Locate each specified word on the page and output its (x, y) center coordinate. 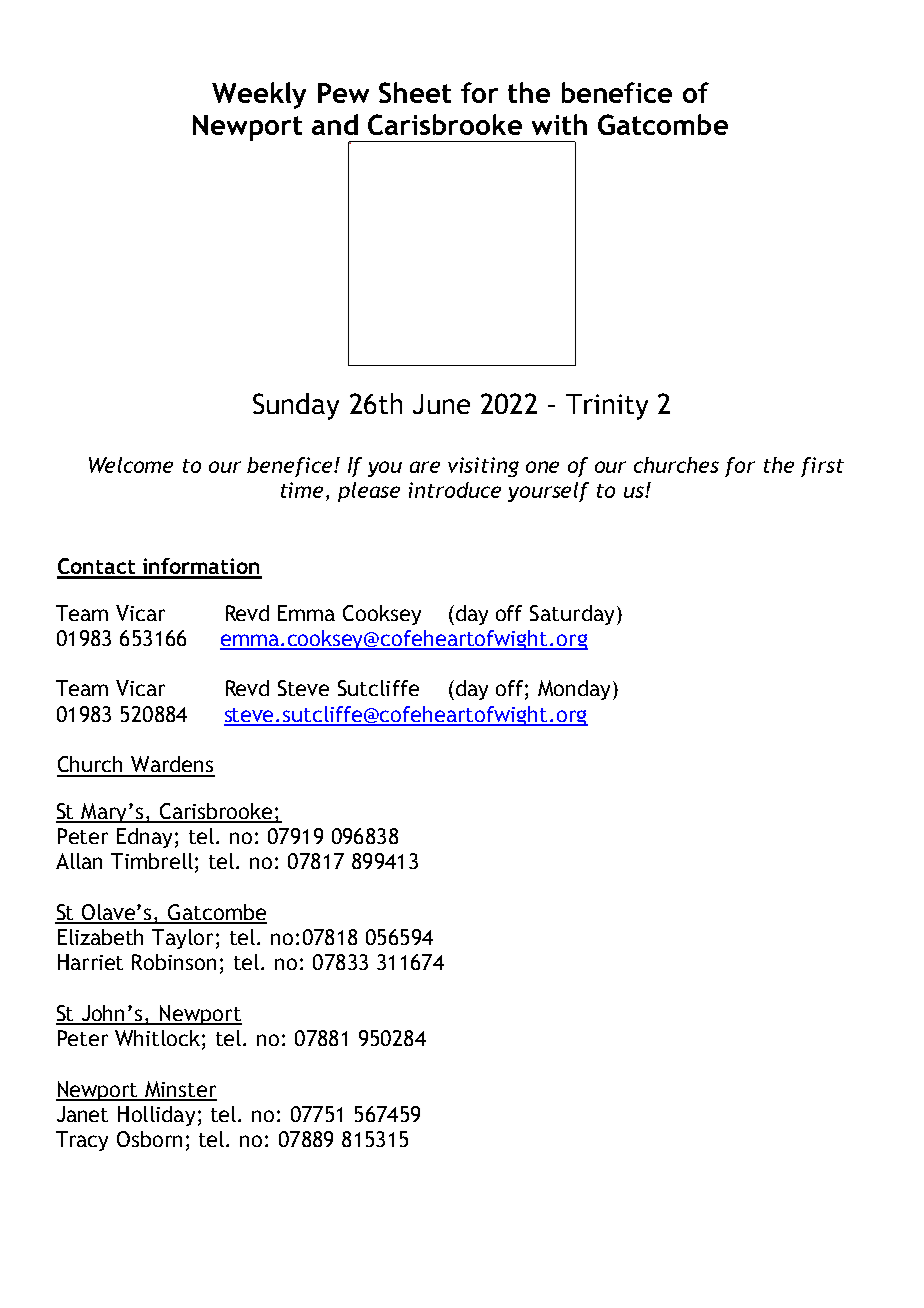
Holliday (156, 1116)
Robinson (174, 962)
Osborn (149, 1139)
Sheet (415, 92)
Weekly (259, 95)
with (559, 124)
